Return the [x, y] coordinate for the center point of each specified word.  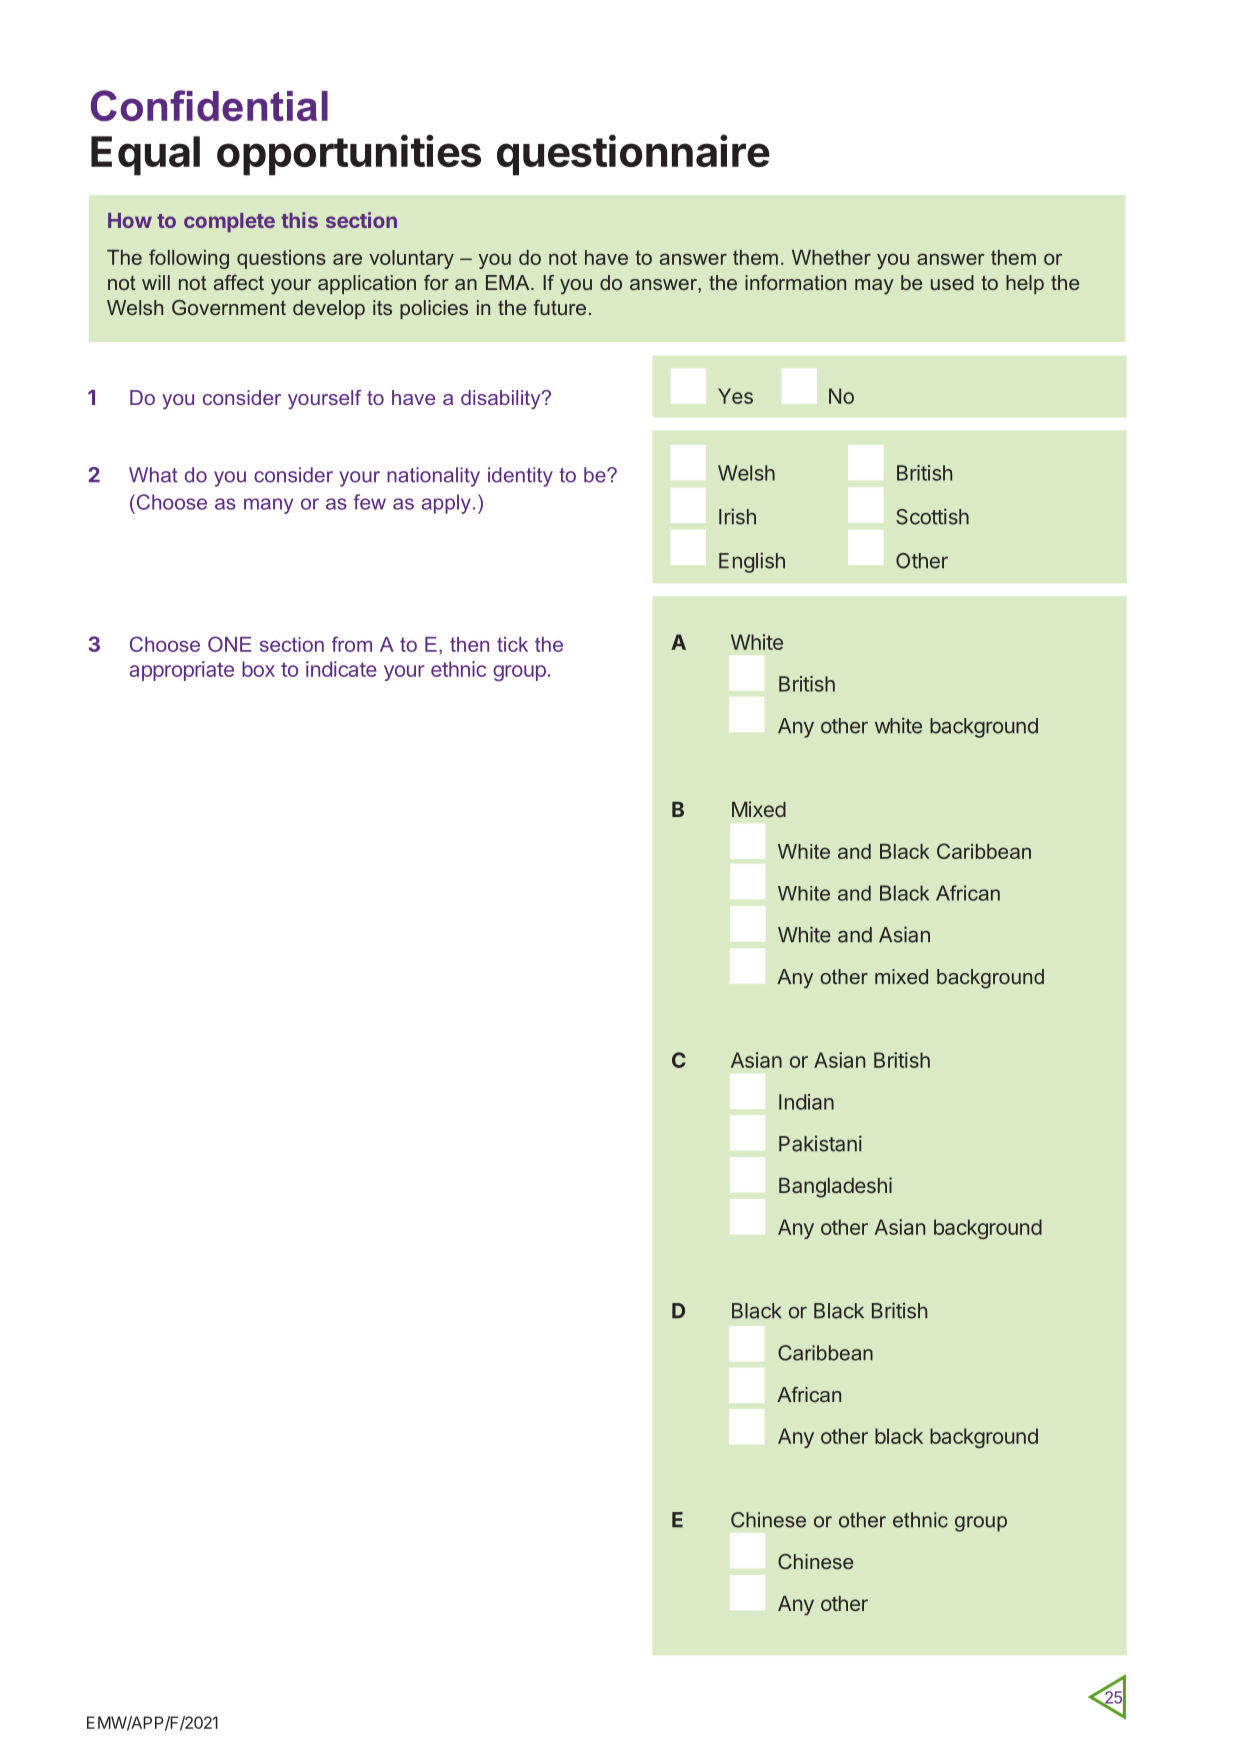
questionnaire [633, 155]
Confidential [209, 105]
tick [512, 644]
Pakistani [820, 1143]
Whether [831, 257]
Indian [806, 1102]
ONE [230, 644]
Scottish [932, 516]
